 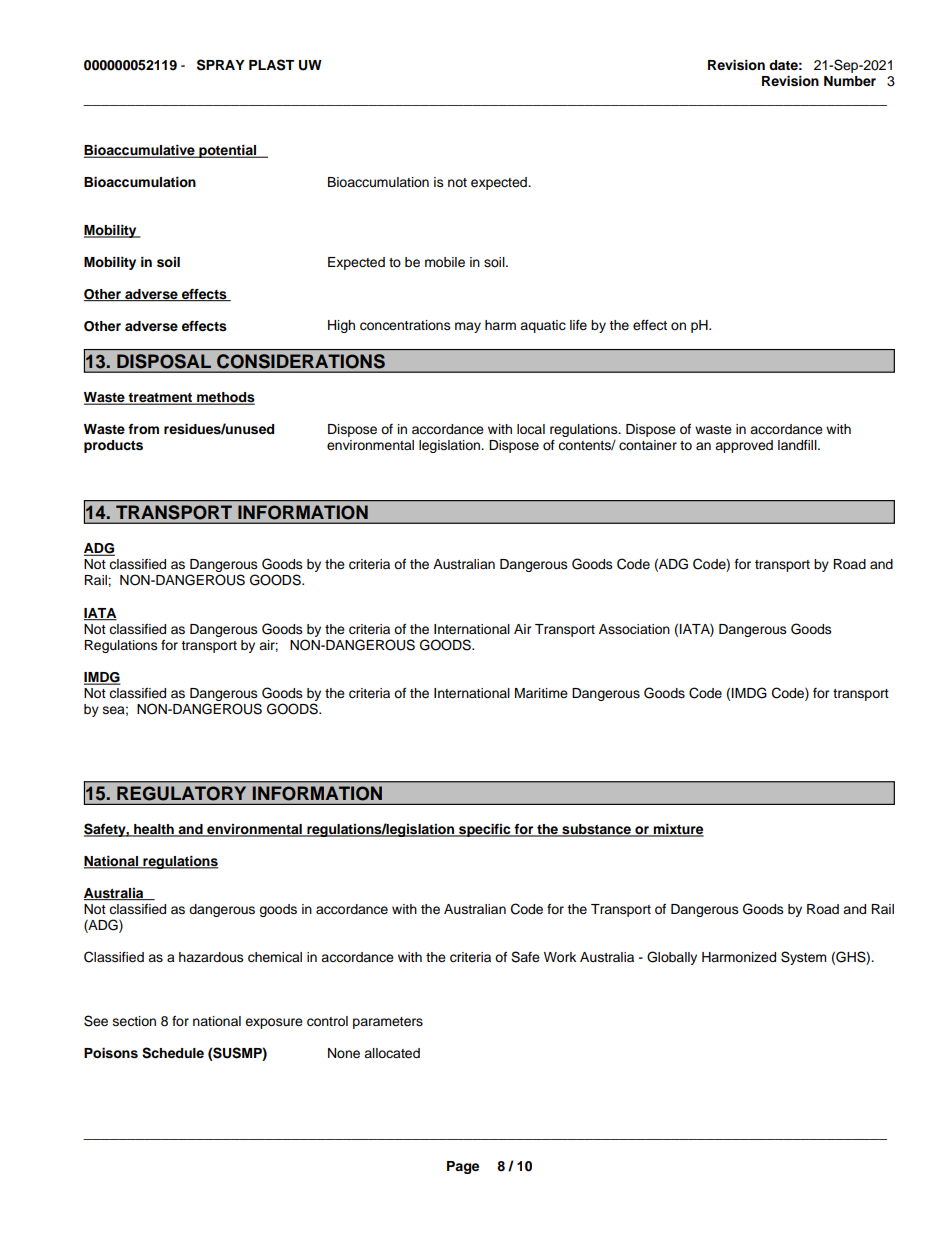 What do you see at coordinates (211, 957) in the page?
I see `hazardous` at bounding box center [211, 957].
